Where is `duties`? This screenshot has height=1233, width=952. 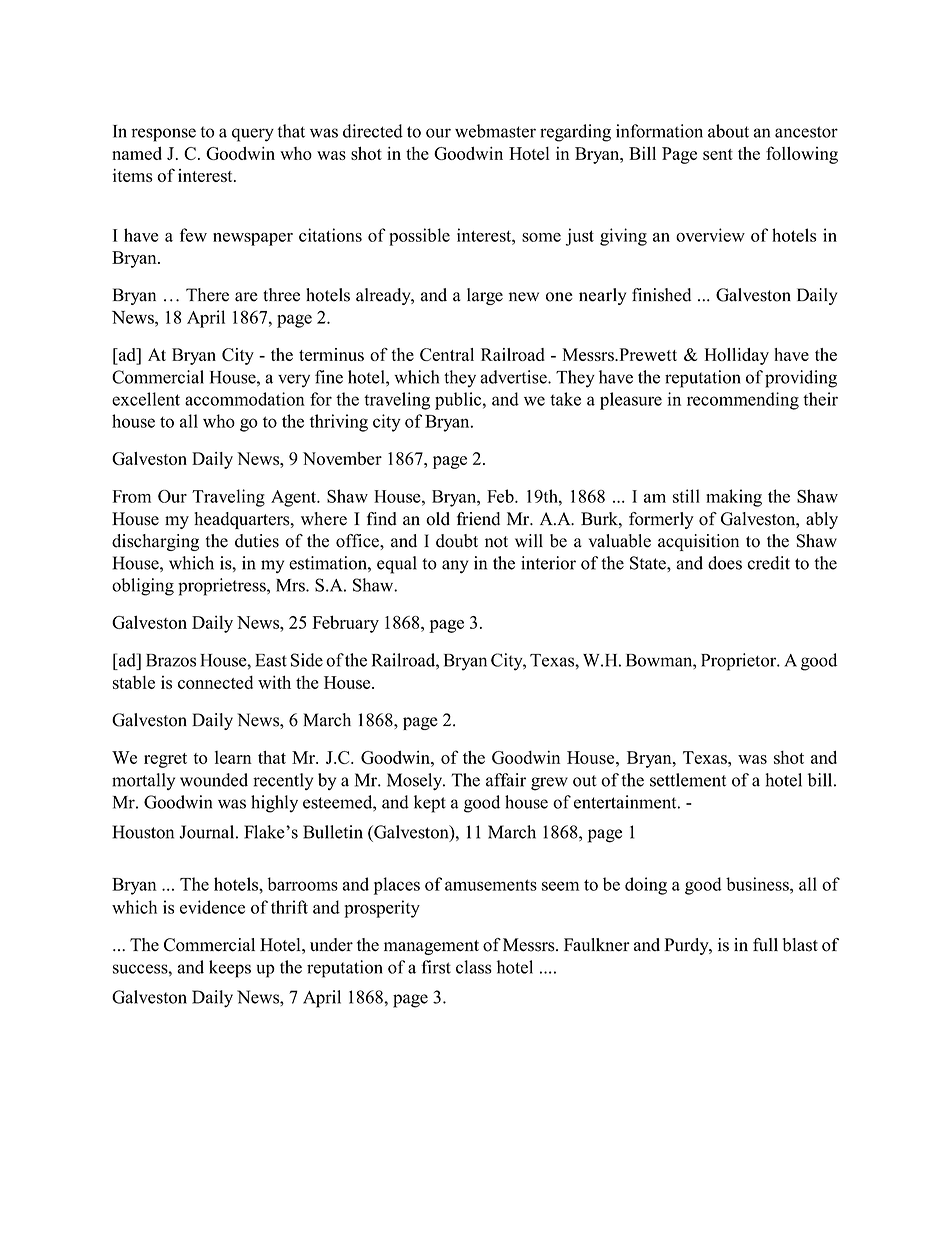
duties is located at coordinates (257, 541).
